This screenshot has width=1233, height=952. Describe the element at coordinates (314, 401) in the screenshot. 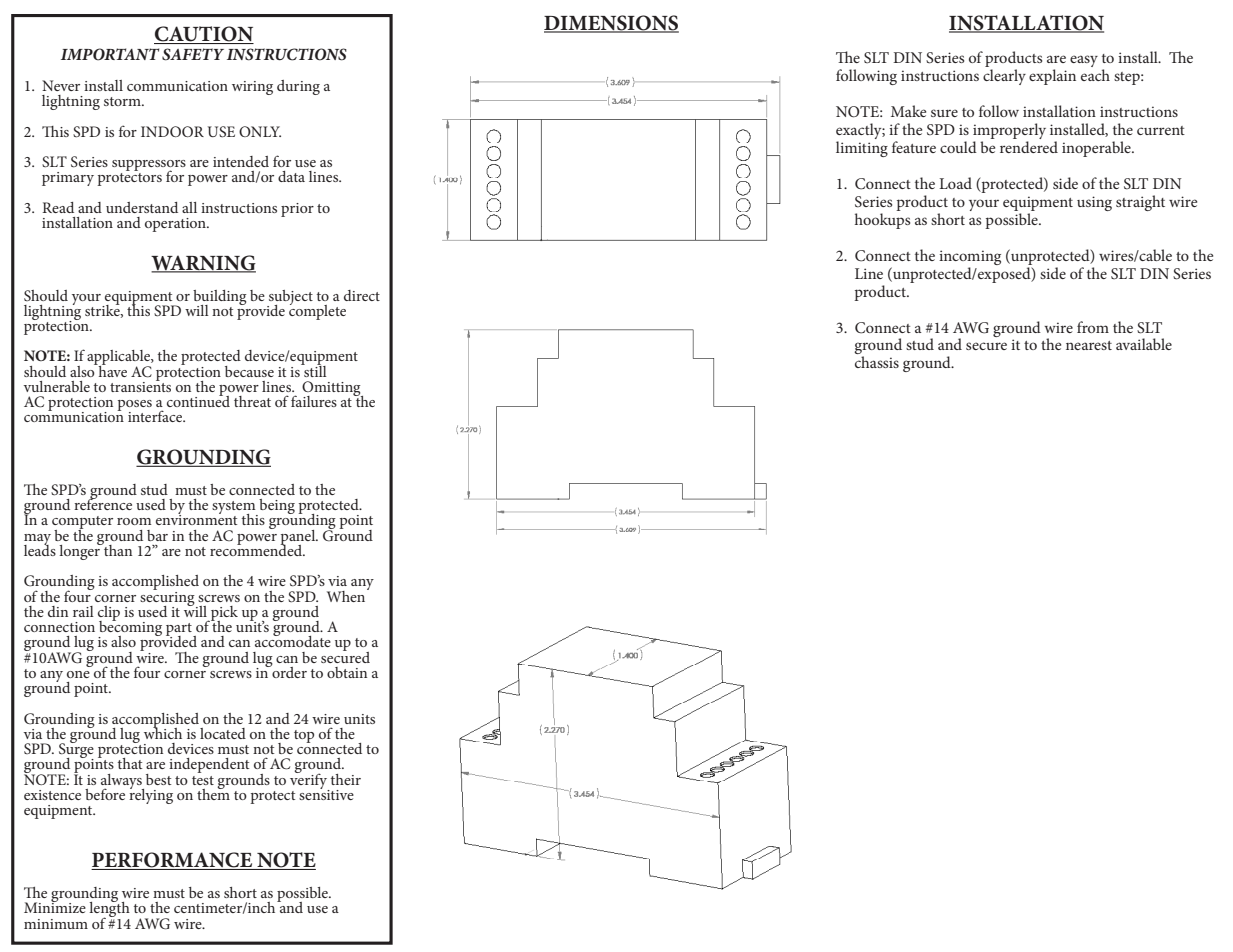

I see `failures` at that location.
